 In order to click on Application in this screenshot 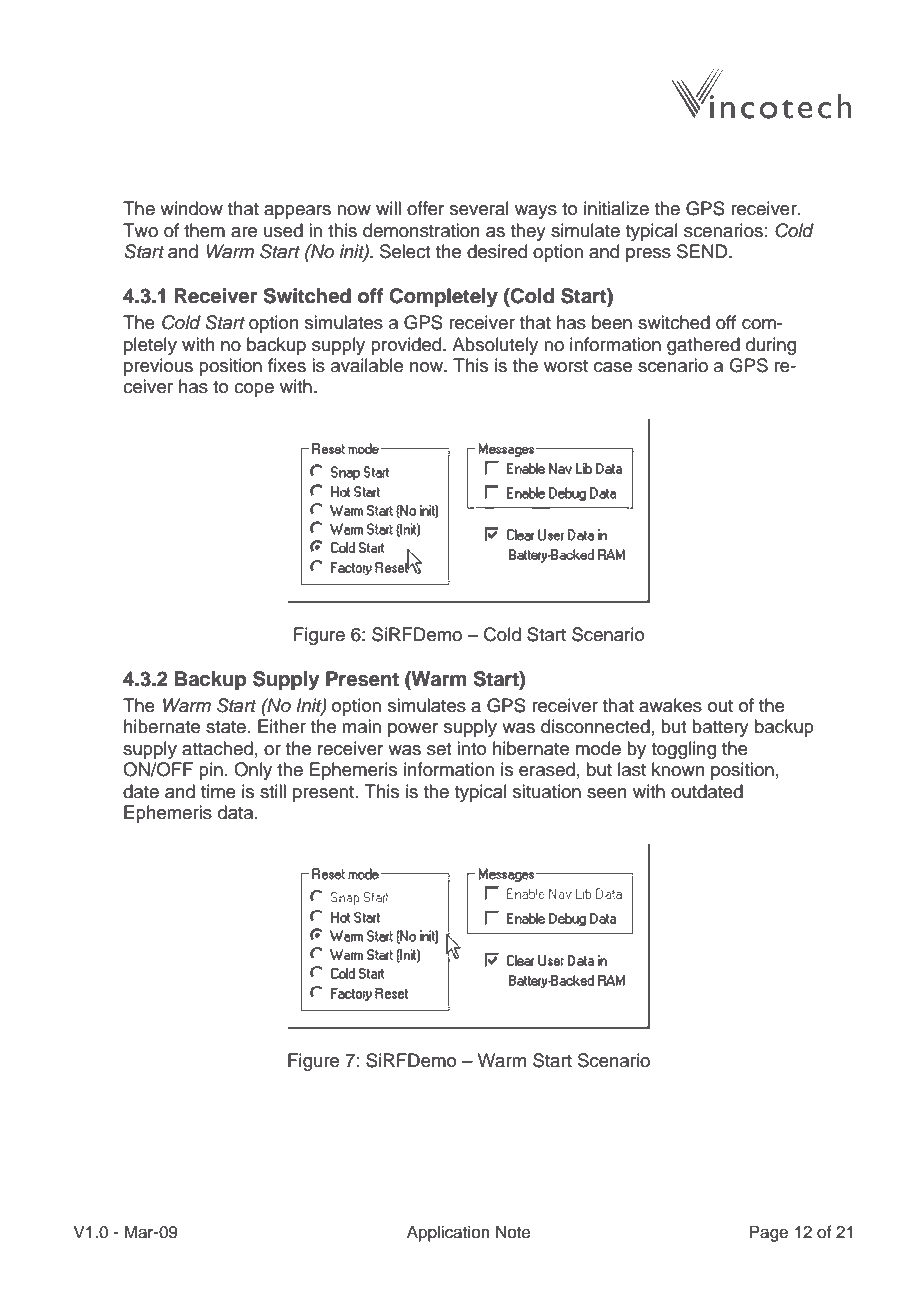, I will do `click(448, 1233)`.
